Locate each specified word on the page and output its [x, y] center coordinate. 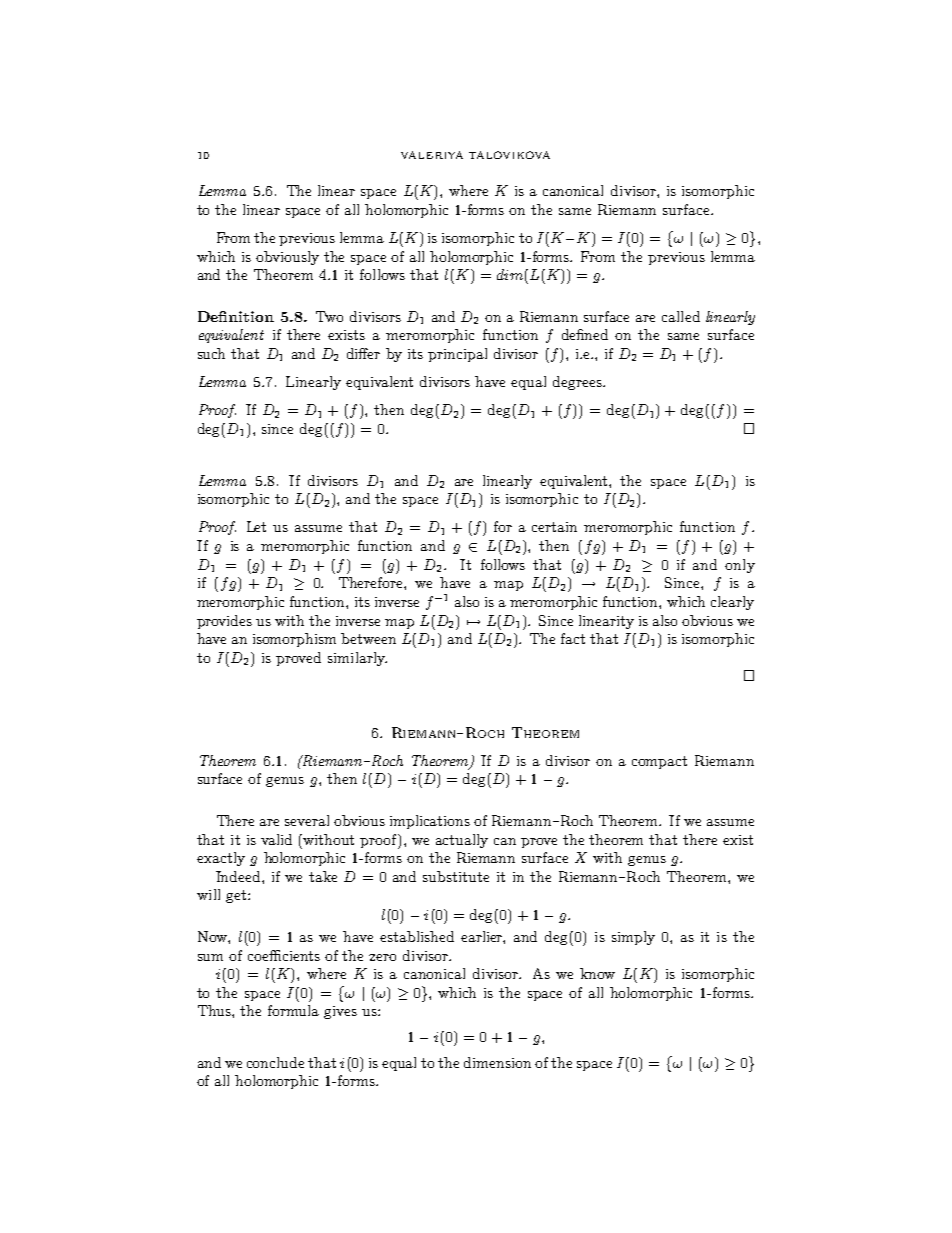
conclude [275, 1062]
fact [573, 638]
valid [276, 839]
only [740, 566]
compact [659, 762]
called [681, 316]
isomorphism [294, 640]
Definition [236, 316]
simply [633, 938]
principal [457, 355]
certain [554, 527]
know [597, 973]
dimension [497, 1062]
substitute [456, 876]
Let [256, 526]
